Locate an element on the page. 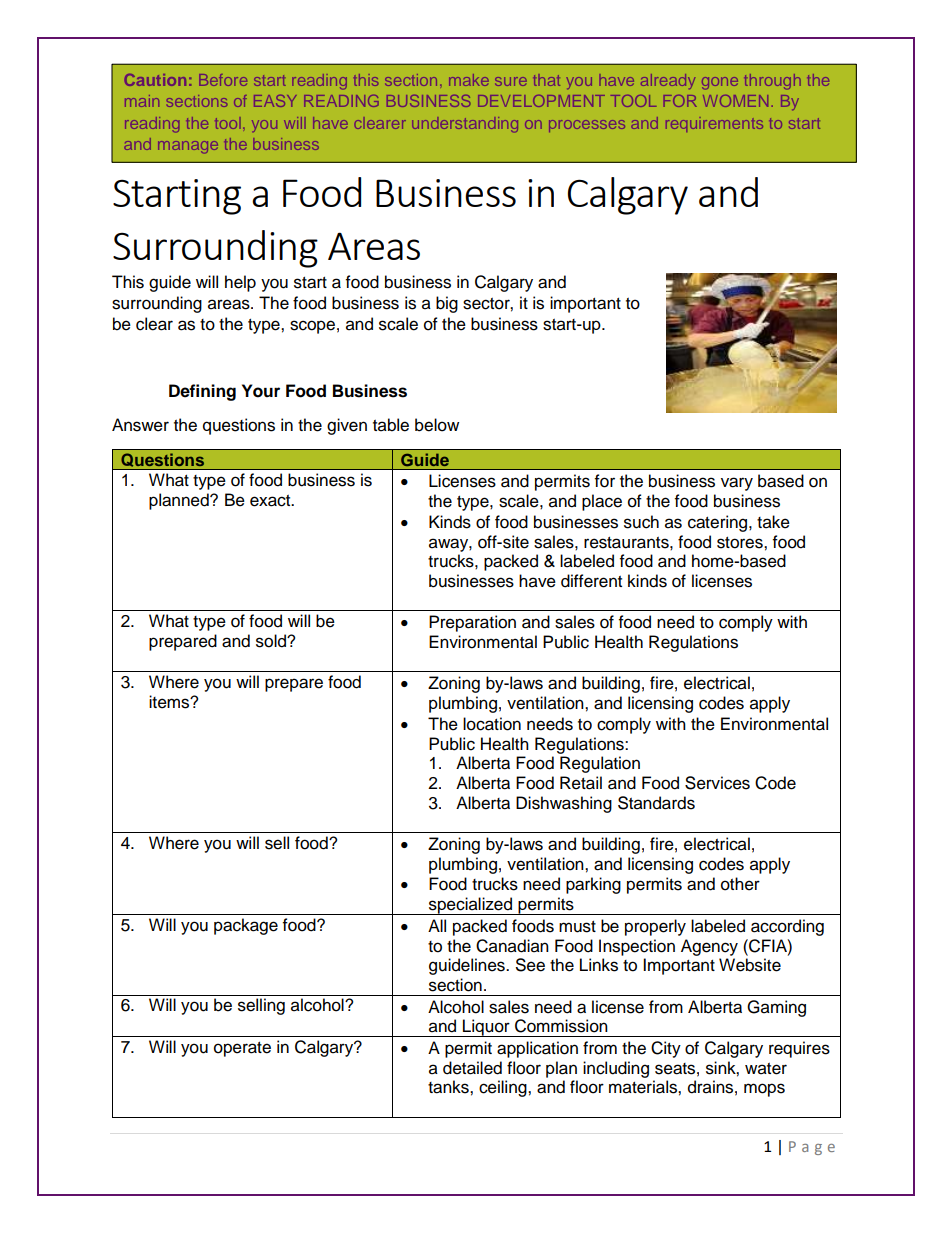 The height and width of the page is (1233, 952). big is located at coordinates (447, 304).
